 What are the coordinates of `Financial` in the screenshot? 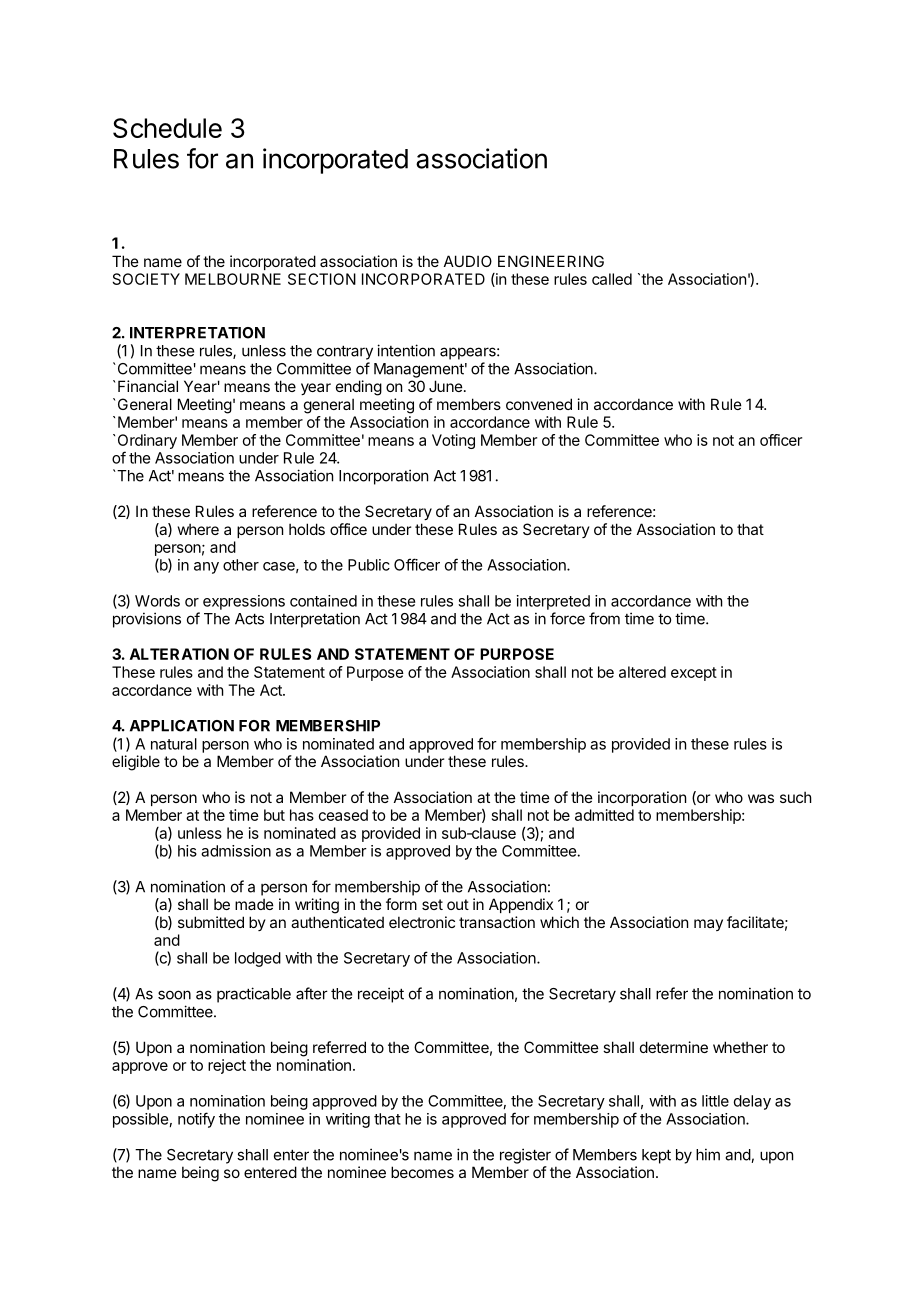 It's located at (148, 386).
